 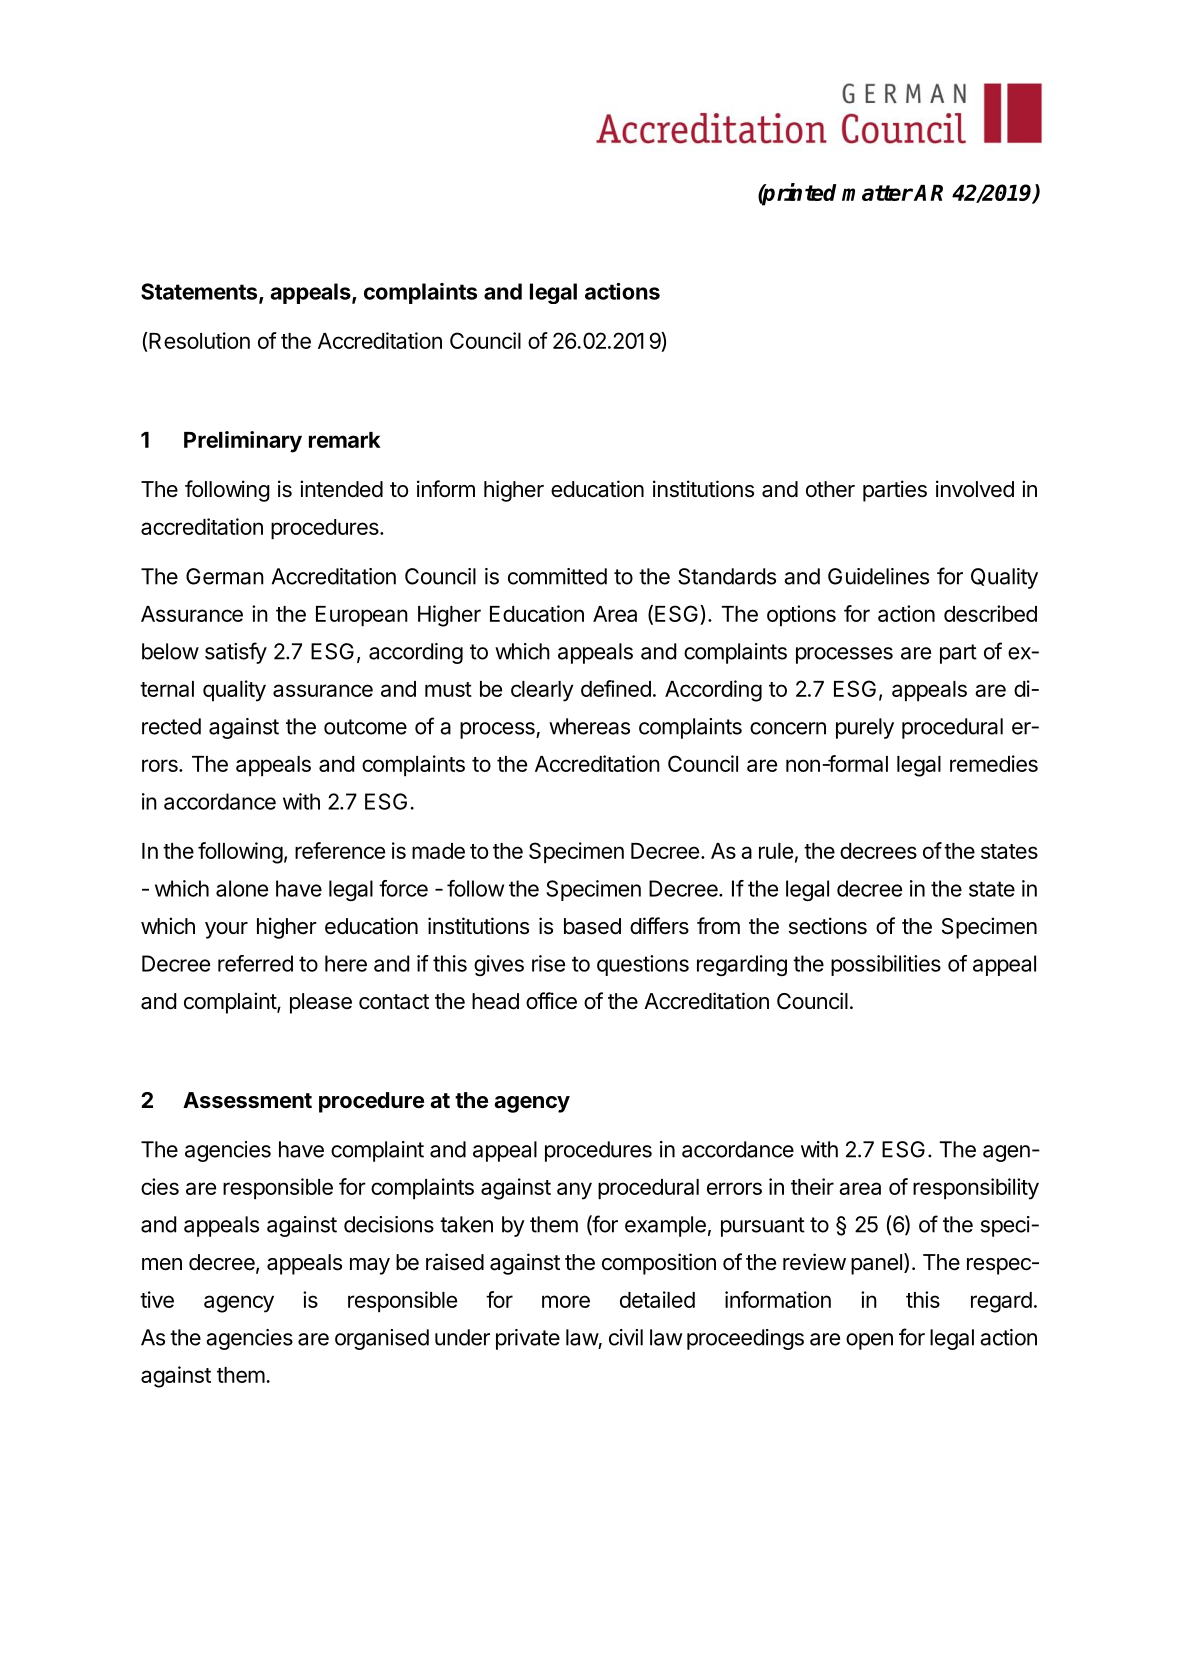 I want to click on may, so click(x=370, y=1266).
